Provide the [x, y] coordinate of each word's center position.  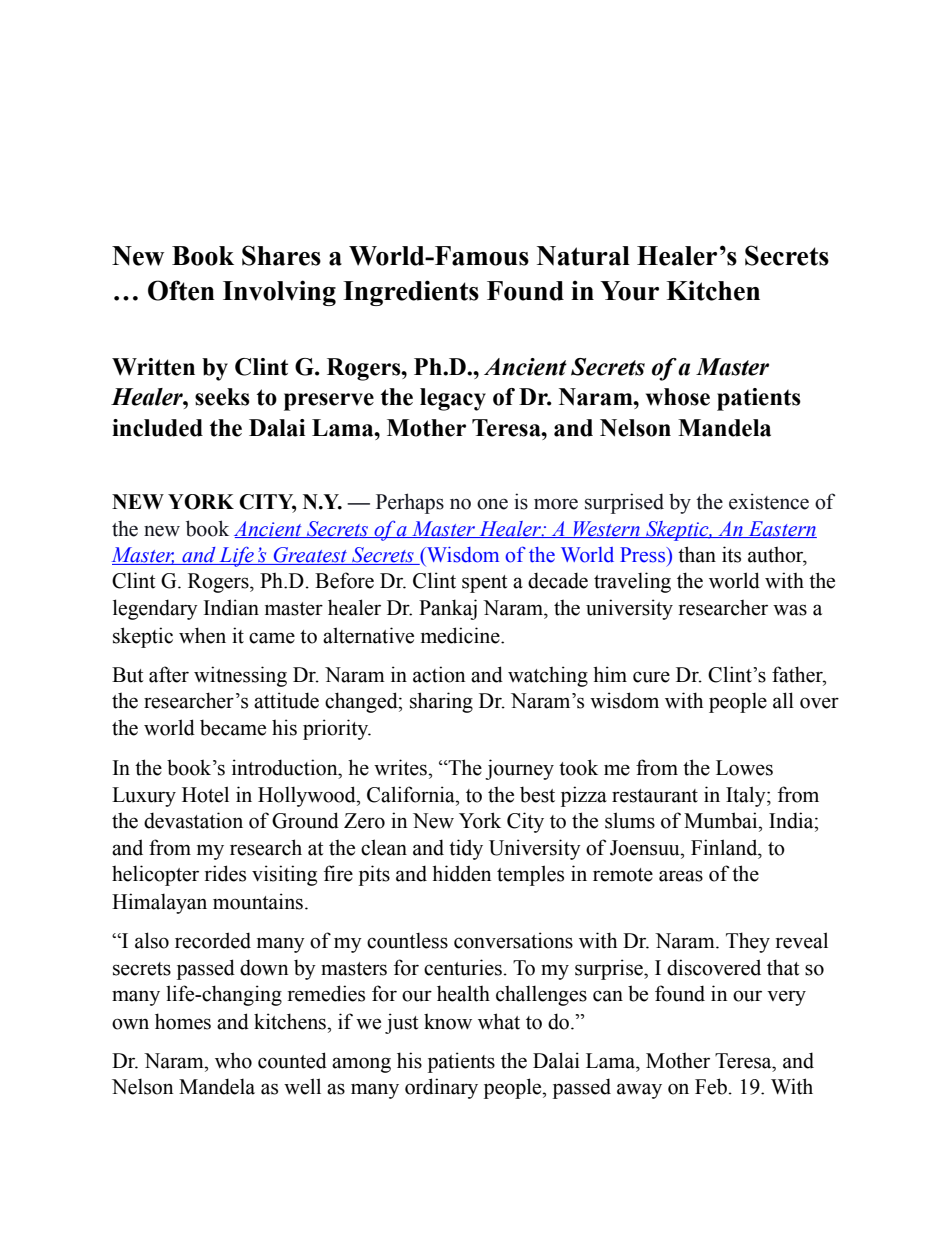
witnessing [240, 676]
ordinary [441, 1088]
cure [651, 677]
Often [181, 290]
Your [629, 291]
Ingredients [411, 293]
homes [183, 1021]
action [439, 674]
